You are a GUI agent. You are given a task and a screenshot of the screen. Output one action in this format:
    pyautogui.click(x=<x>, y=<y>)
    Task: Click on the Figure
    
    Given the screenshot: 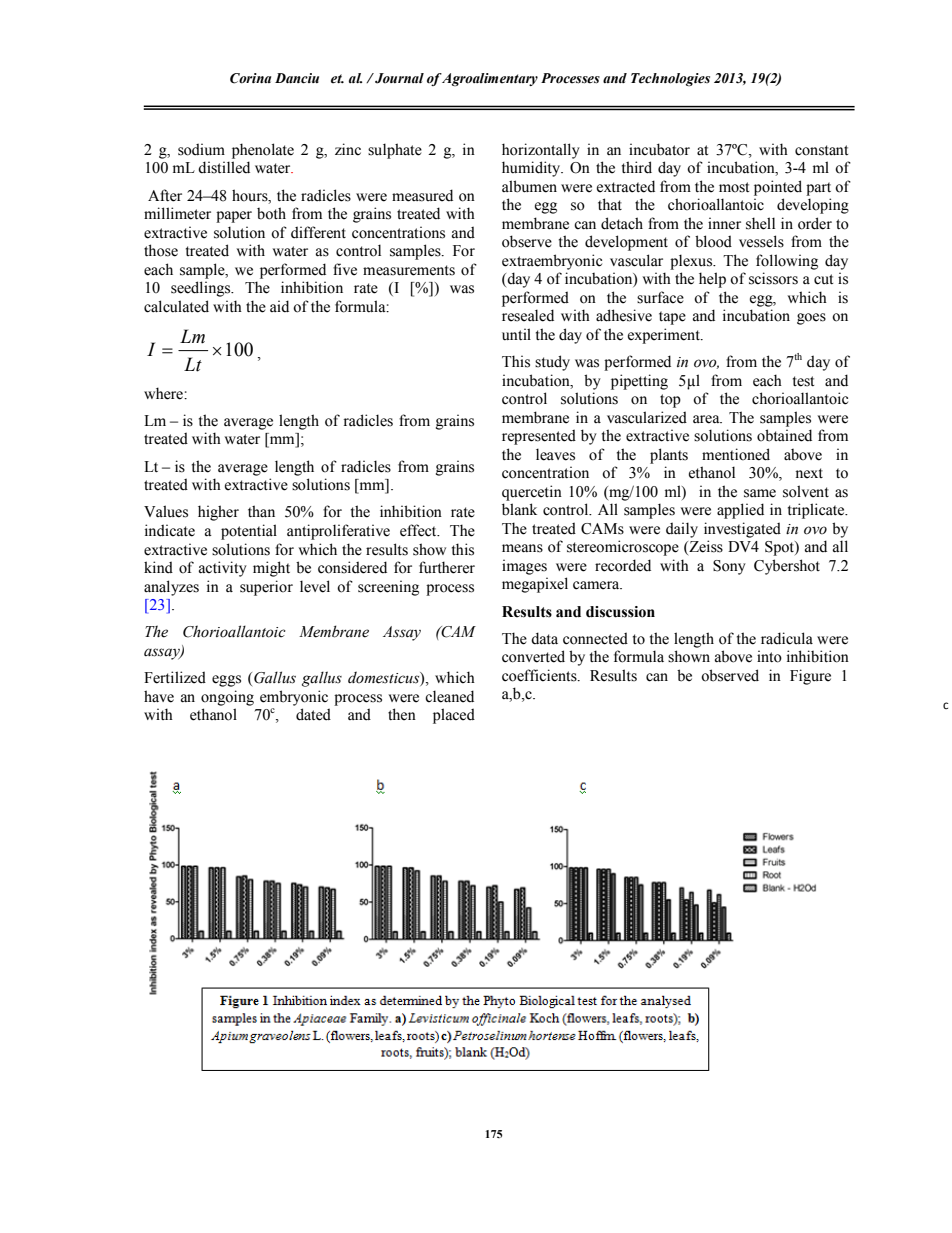 What is the action you would take?
    pyautogui.click(x=810, y=677)
